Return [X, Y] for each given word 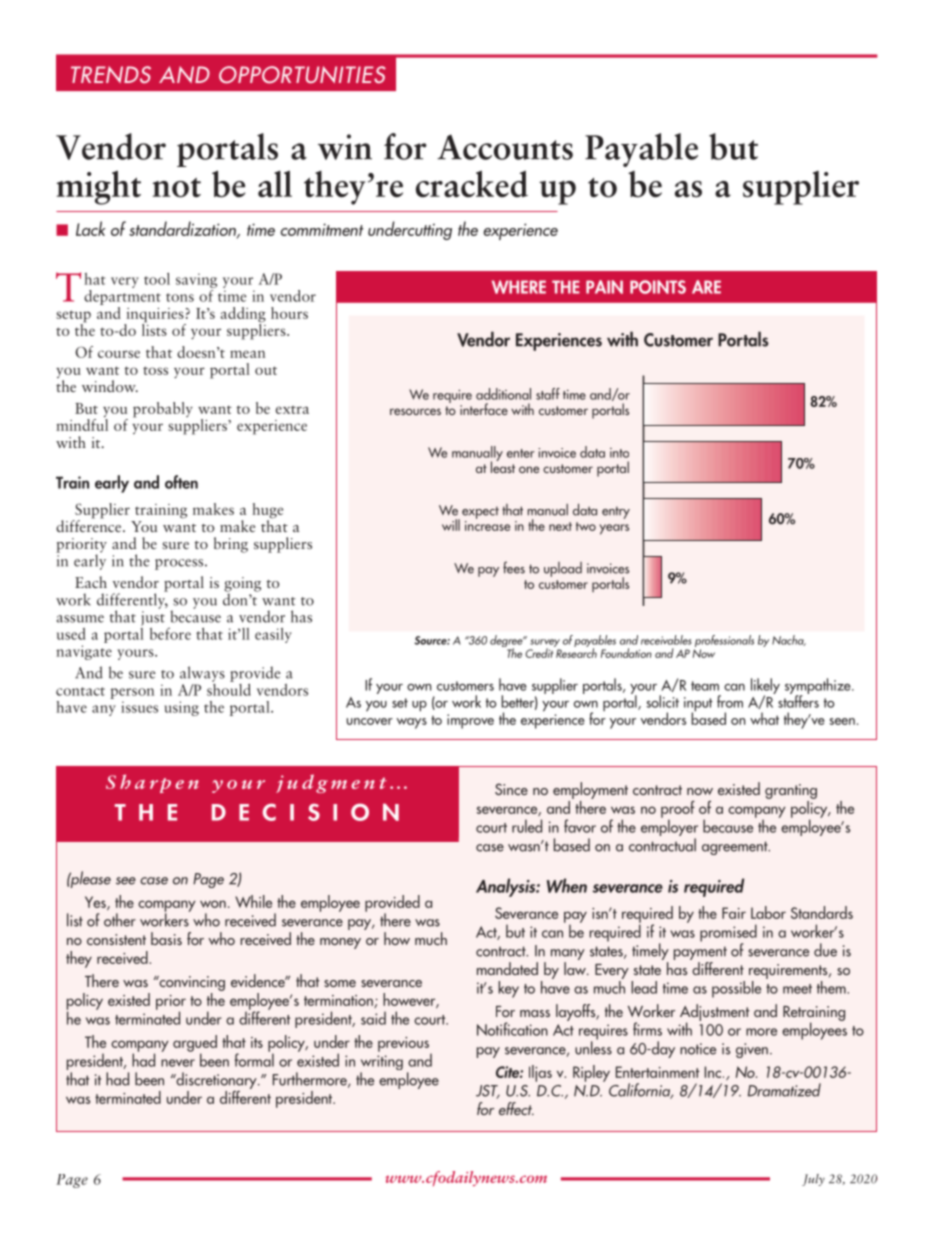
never [178, 1063]
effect [516, 1108]
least [503, 466]
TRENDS [111, 74]
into [619, 453]
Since [511, 789]
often [181, 482]
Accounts [505, 147]
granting [791, 793]
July [813, 1180]
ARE [706, 287]
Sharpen [152, 783]
